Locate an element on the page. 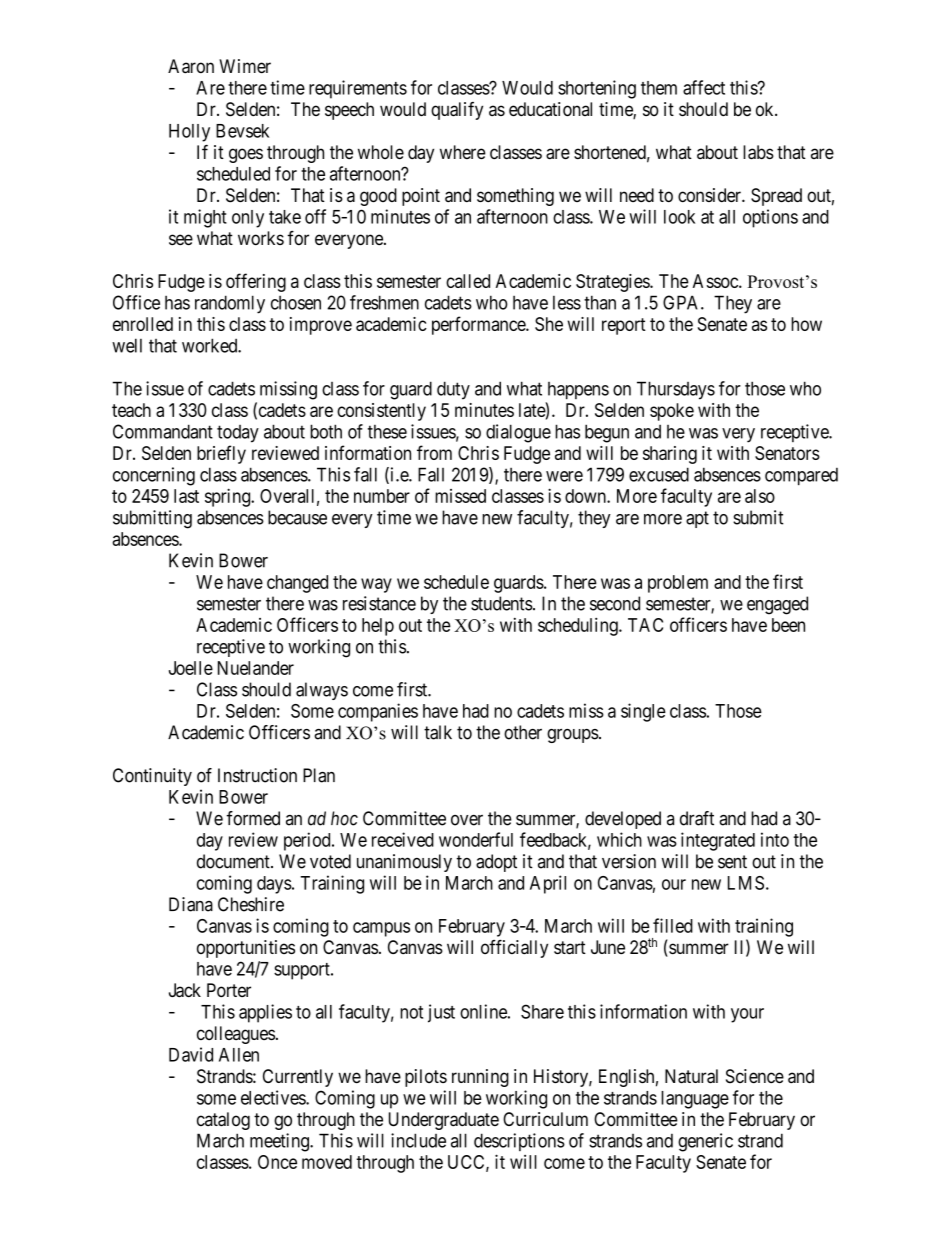 This page has width=952, height=1233. Undergraduate is located at coordinates (444, 1121).
